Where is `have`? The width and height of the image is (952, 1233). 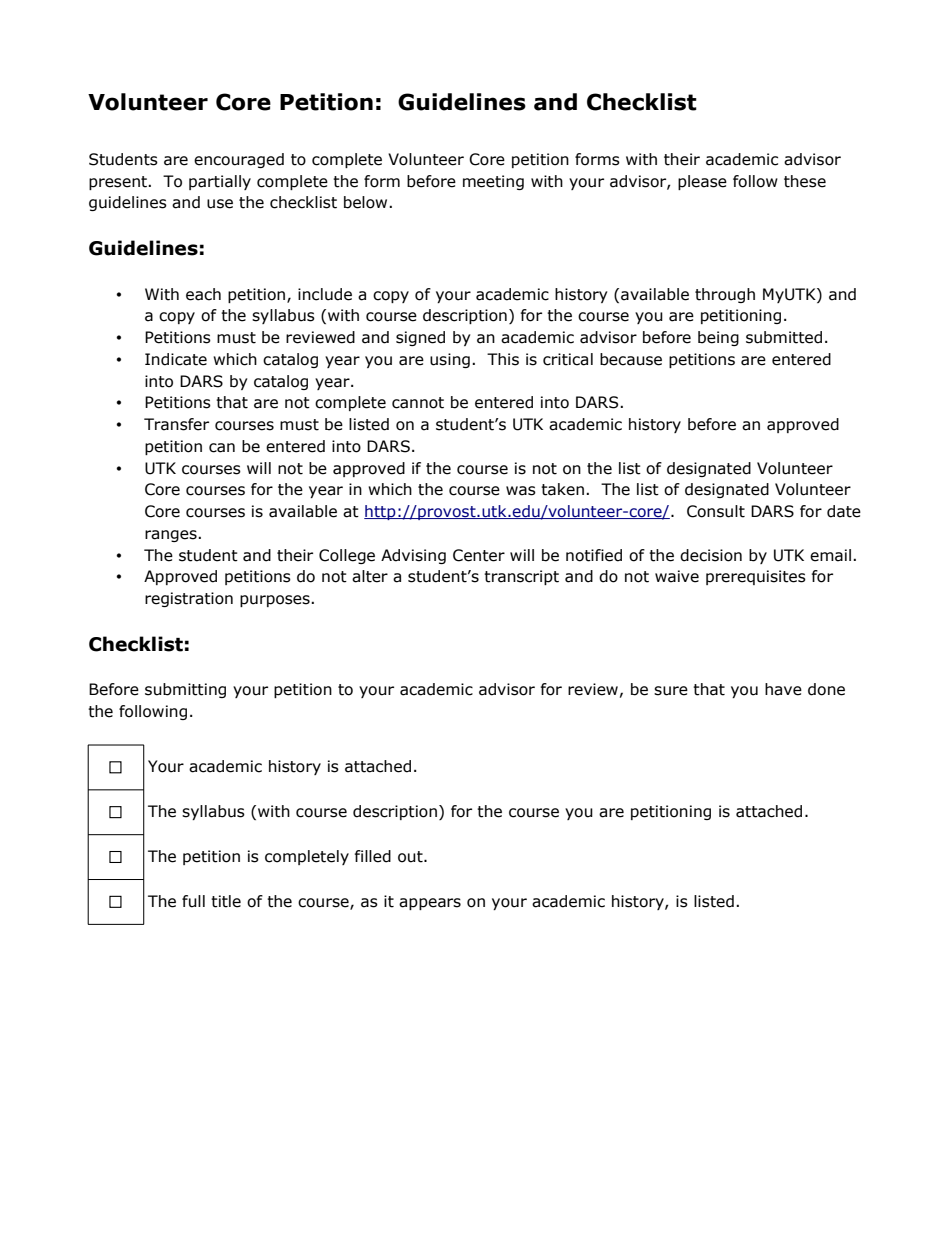
have is located at coordinates (783, 689).
